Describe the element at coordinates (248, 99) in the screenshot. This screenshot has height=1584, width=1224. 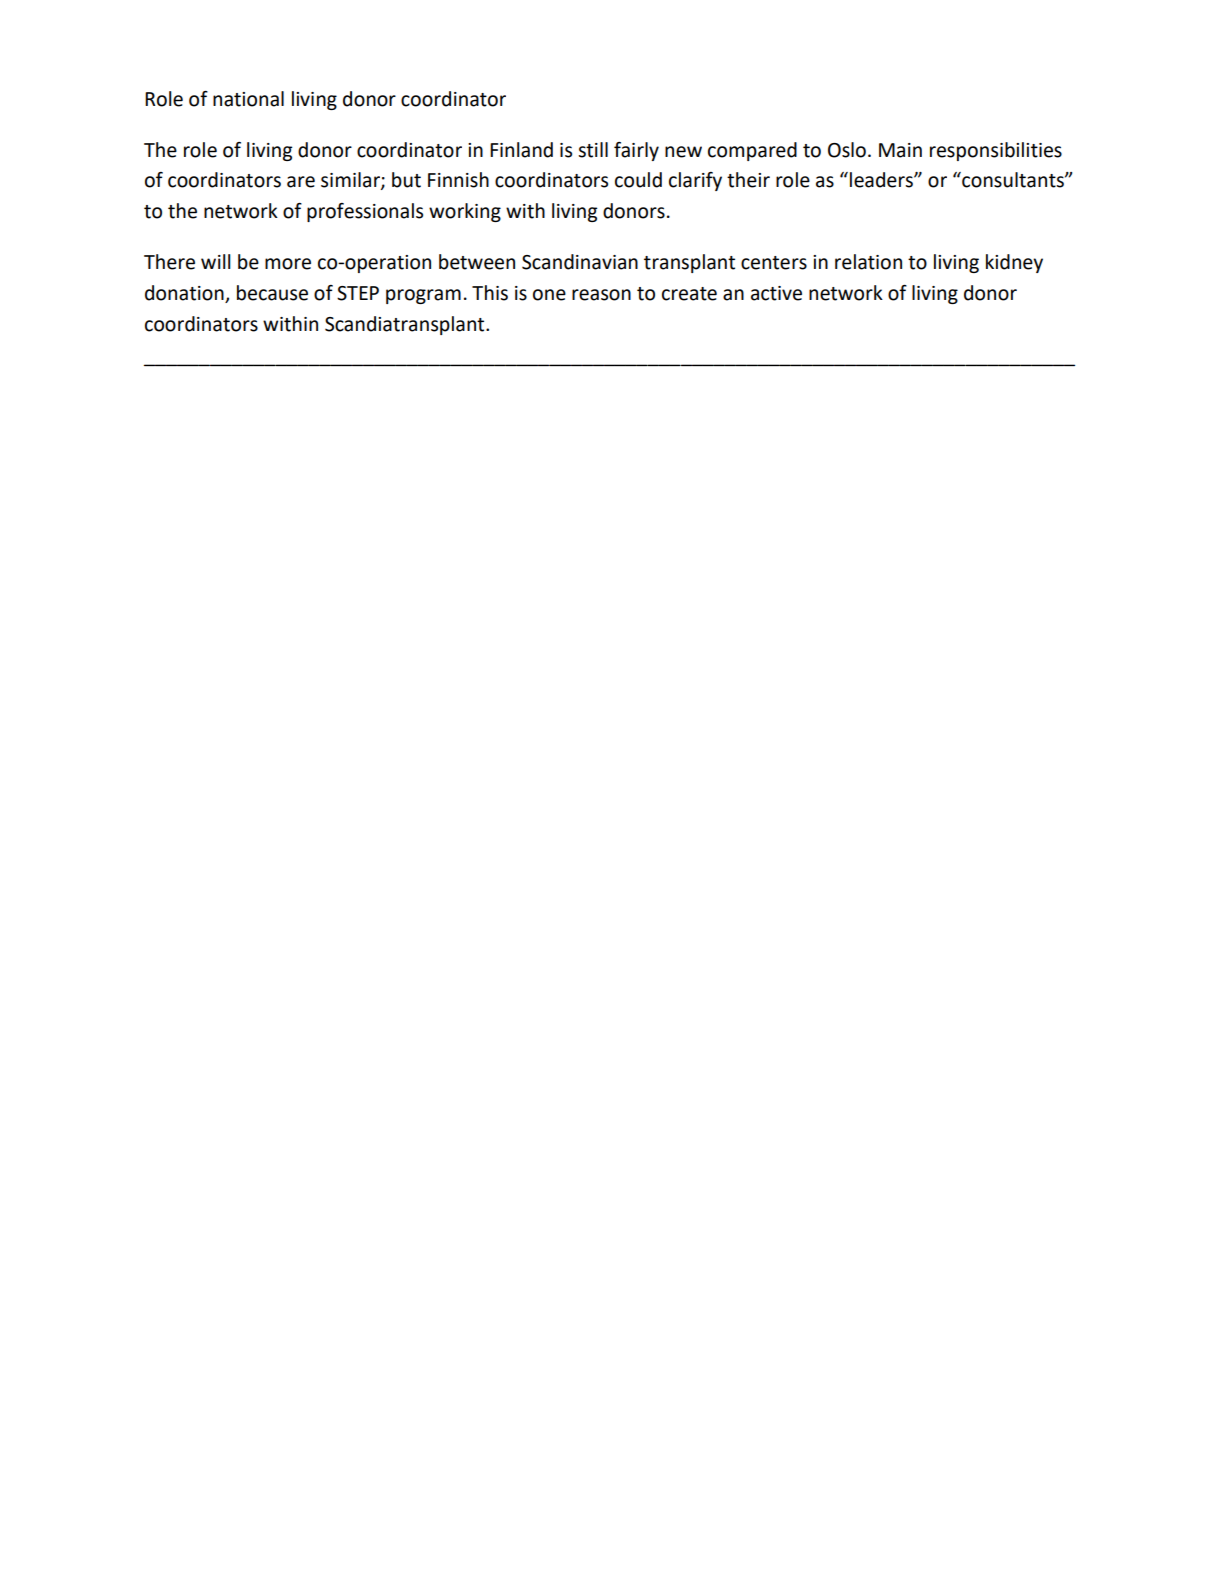
I see `national` at that location.
